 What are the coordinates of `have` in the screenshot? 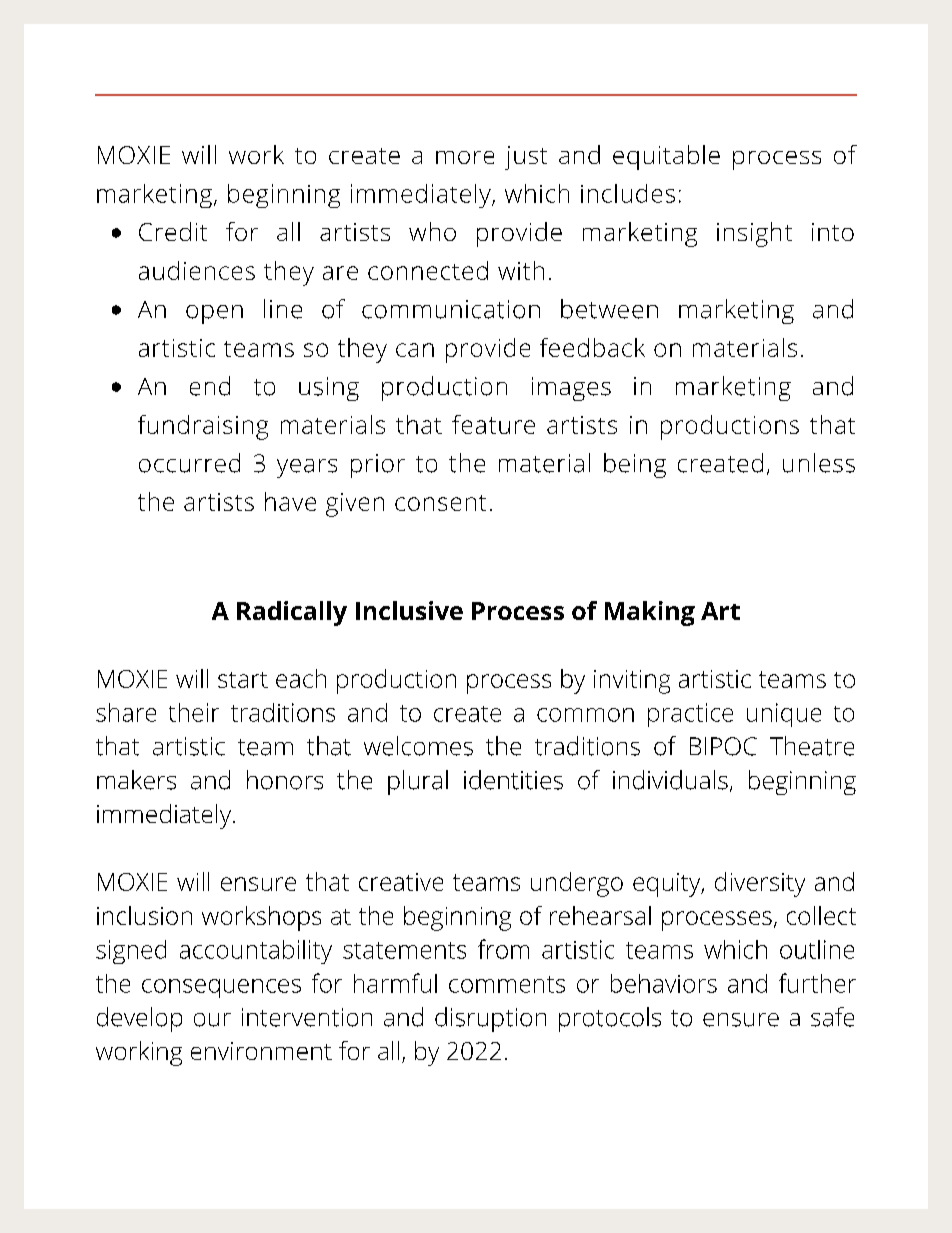 It's located at (290, 501).
